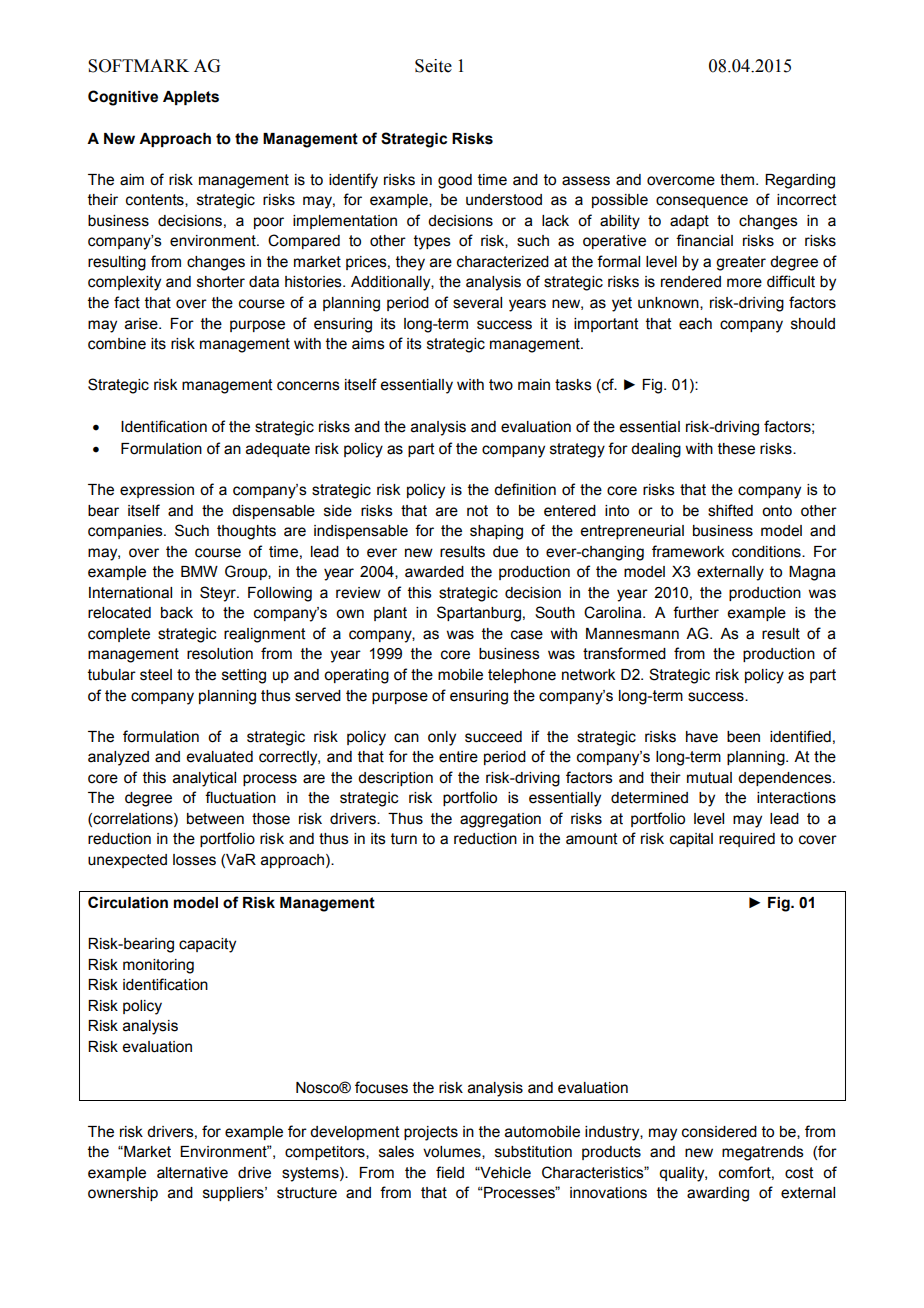 The image size is (924, 1308). Describe the element at coordinates (453, 1152) in the document. I see `volumes` at that location.
